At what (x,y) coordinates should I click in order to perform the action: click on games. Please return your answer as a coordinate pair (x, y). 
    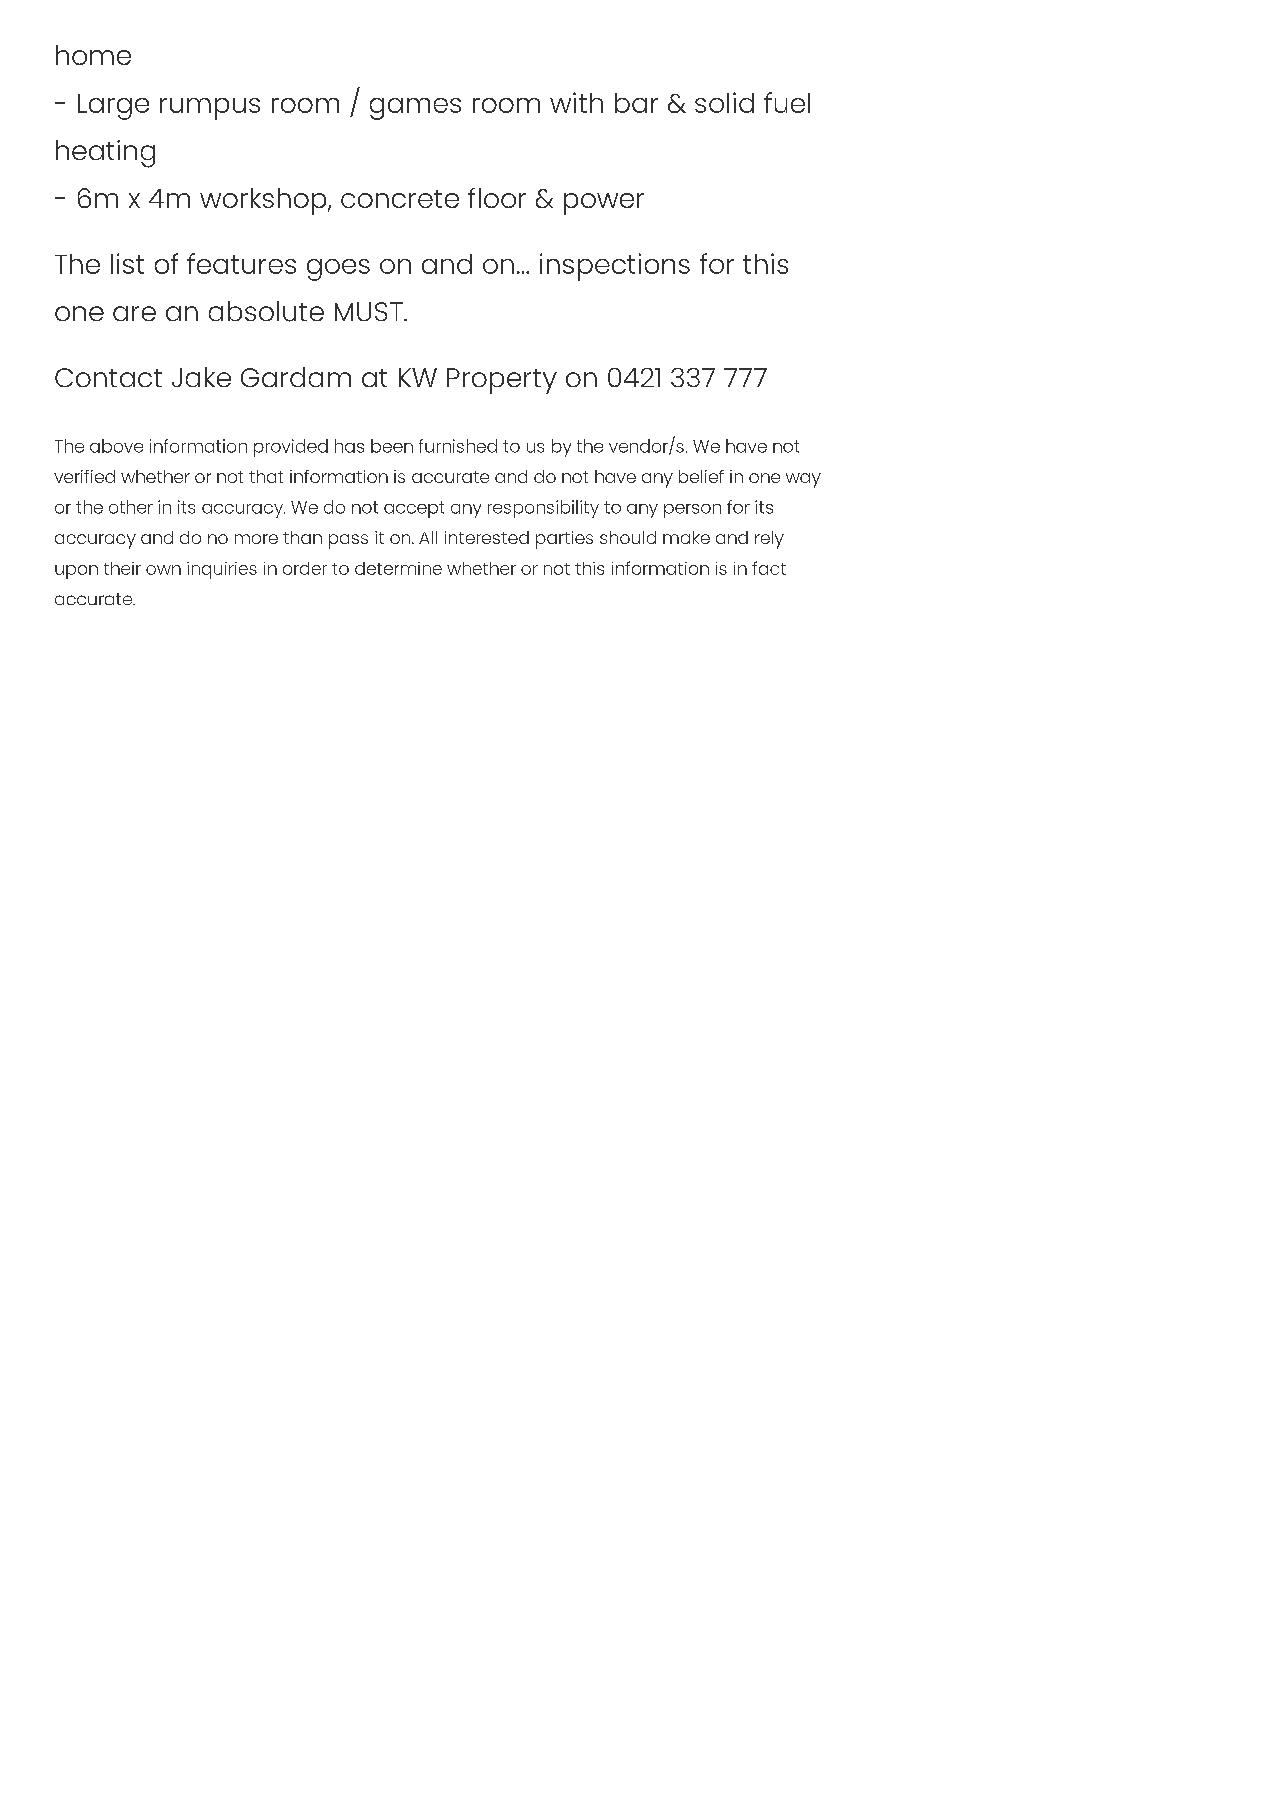
    Looking at the image, I should click on (415, 109).
